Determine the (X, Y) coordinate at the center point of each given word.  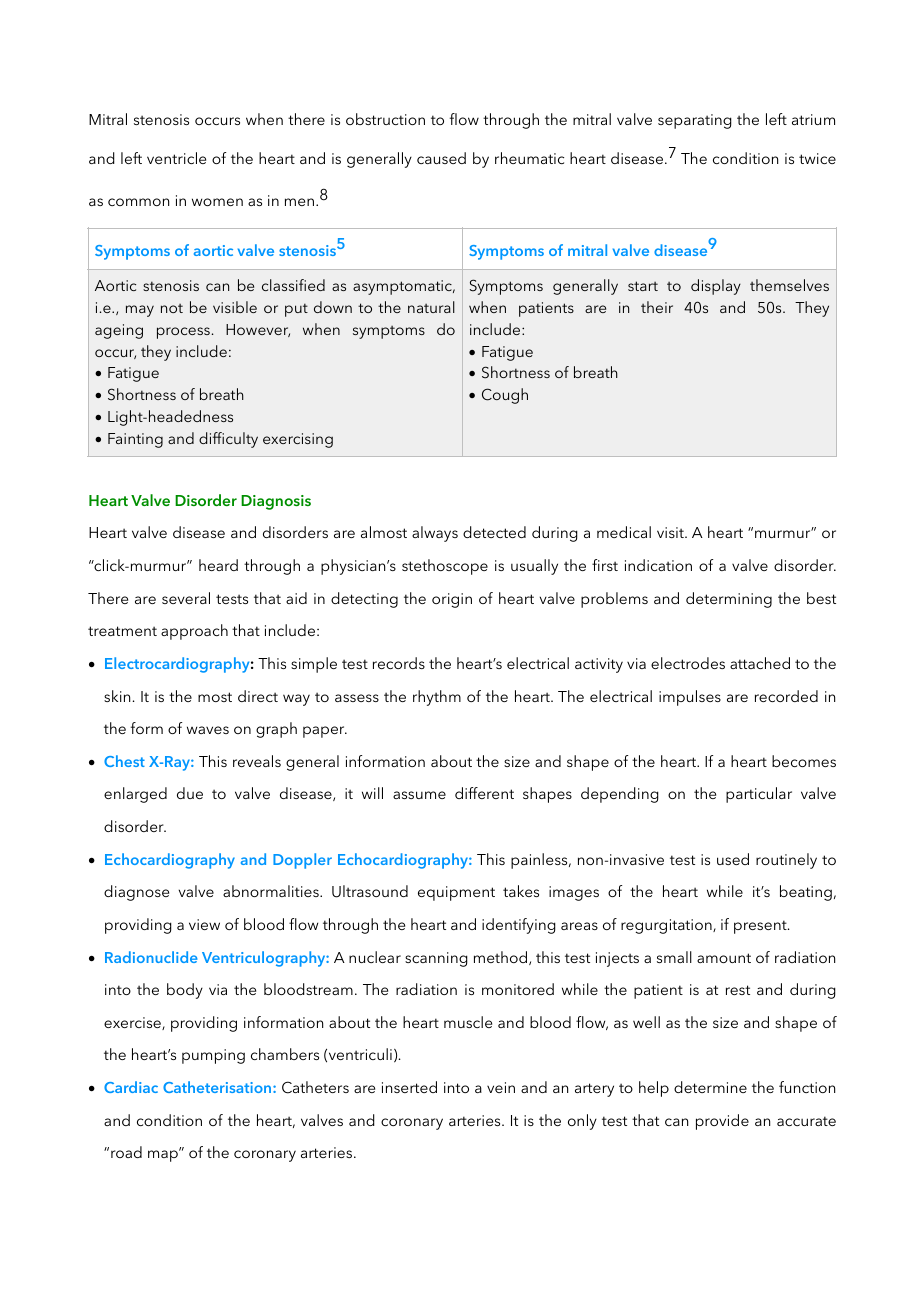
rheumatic (529, 158)
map (164, 1155)
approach (194, 632)
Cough (505, 396)
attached (760, 663)
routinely (786, 861)
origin (452, 600)
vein (501, 1087)
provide (722, 1122)
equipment (456, 893)
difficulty (228, 440)
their (657, 307)
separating (695, 121)
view (204, 924)
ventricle (176, 158)
